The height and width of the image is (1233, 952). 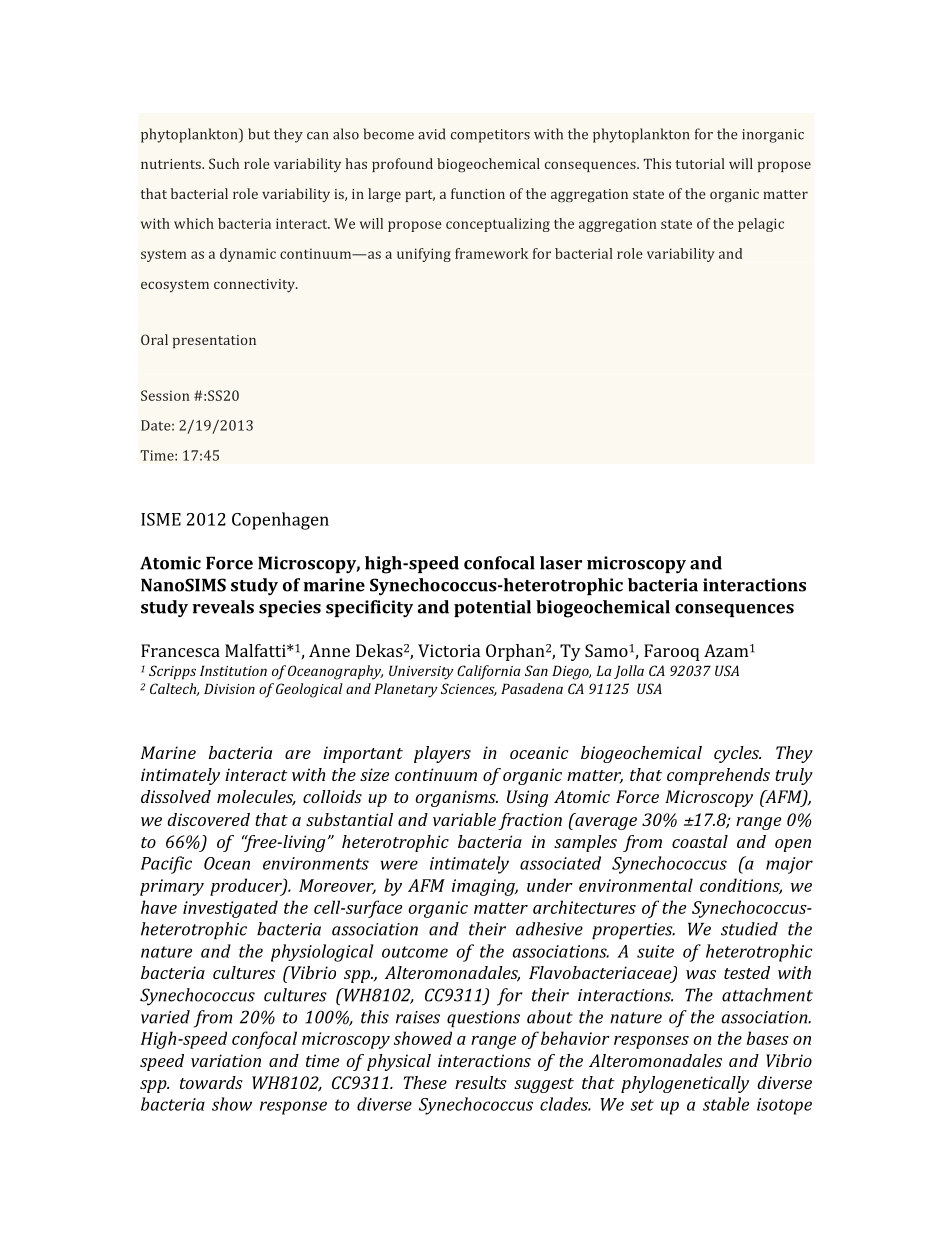 What do you see at coordinates (749, 929) in the image?
I see `studied` at bounding box center [749, 929].
